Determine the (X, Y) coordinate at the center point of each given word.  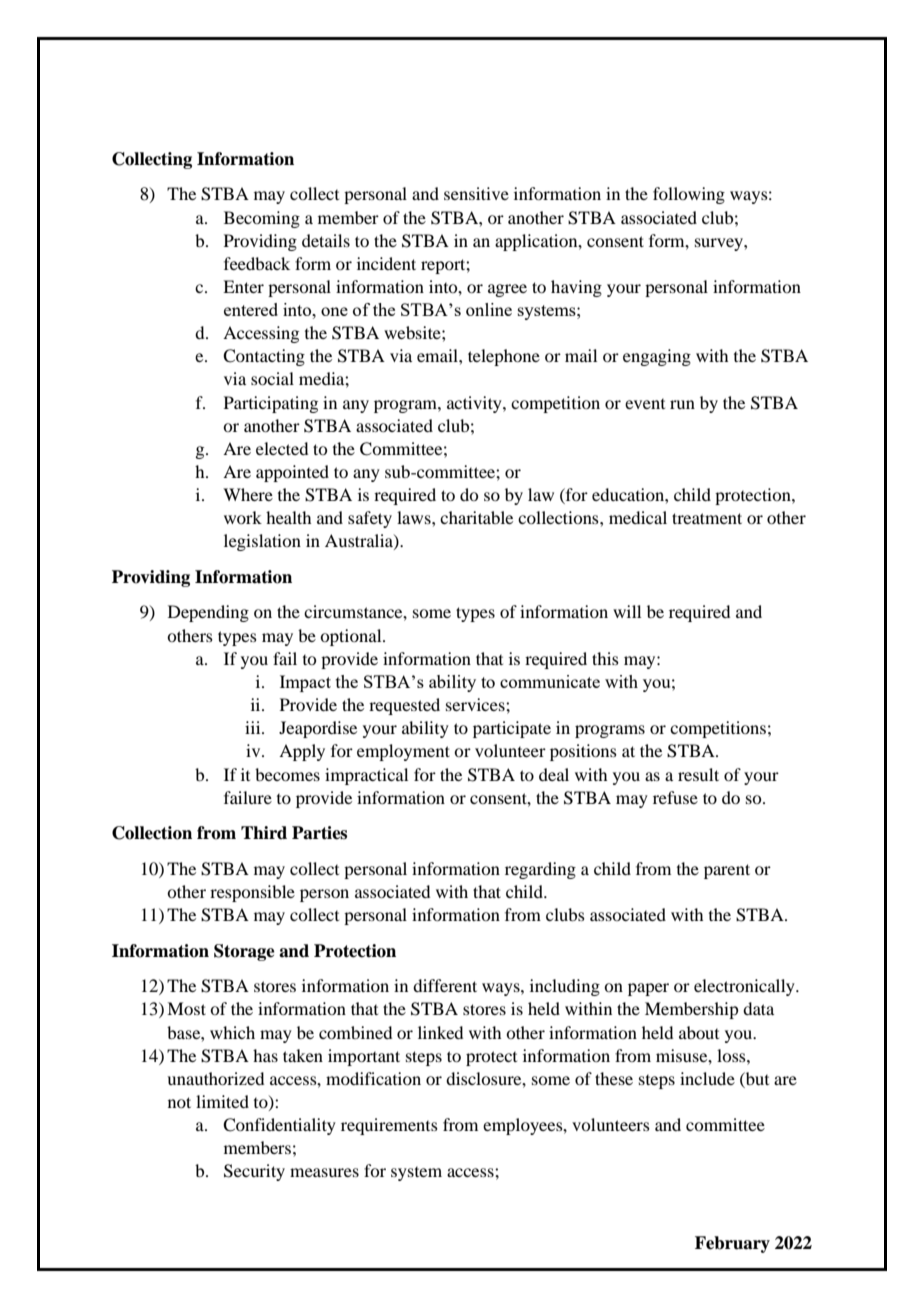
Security (254, 1172)
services (476, 704)
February (732, 1244)
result (698, 774)
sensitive (476, 193)
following (689, 195)
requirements (389, 1126)
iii (254, 727)
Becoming (262, 219)
